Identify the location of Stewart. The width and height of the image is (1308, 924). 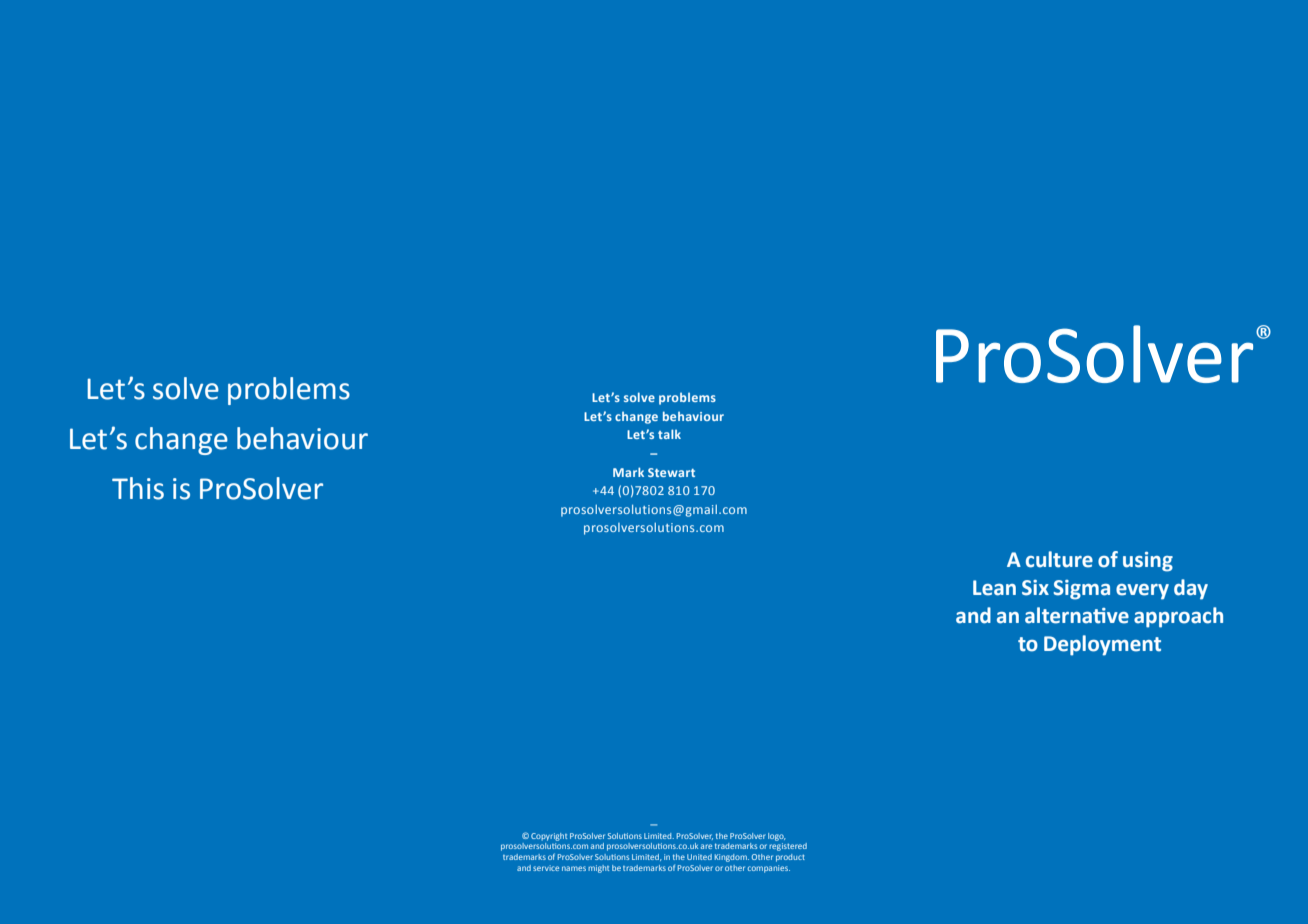
(671, 472).
